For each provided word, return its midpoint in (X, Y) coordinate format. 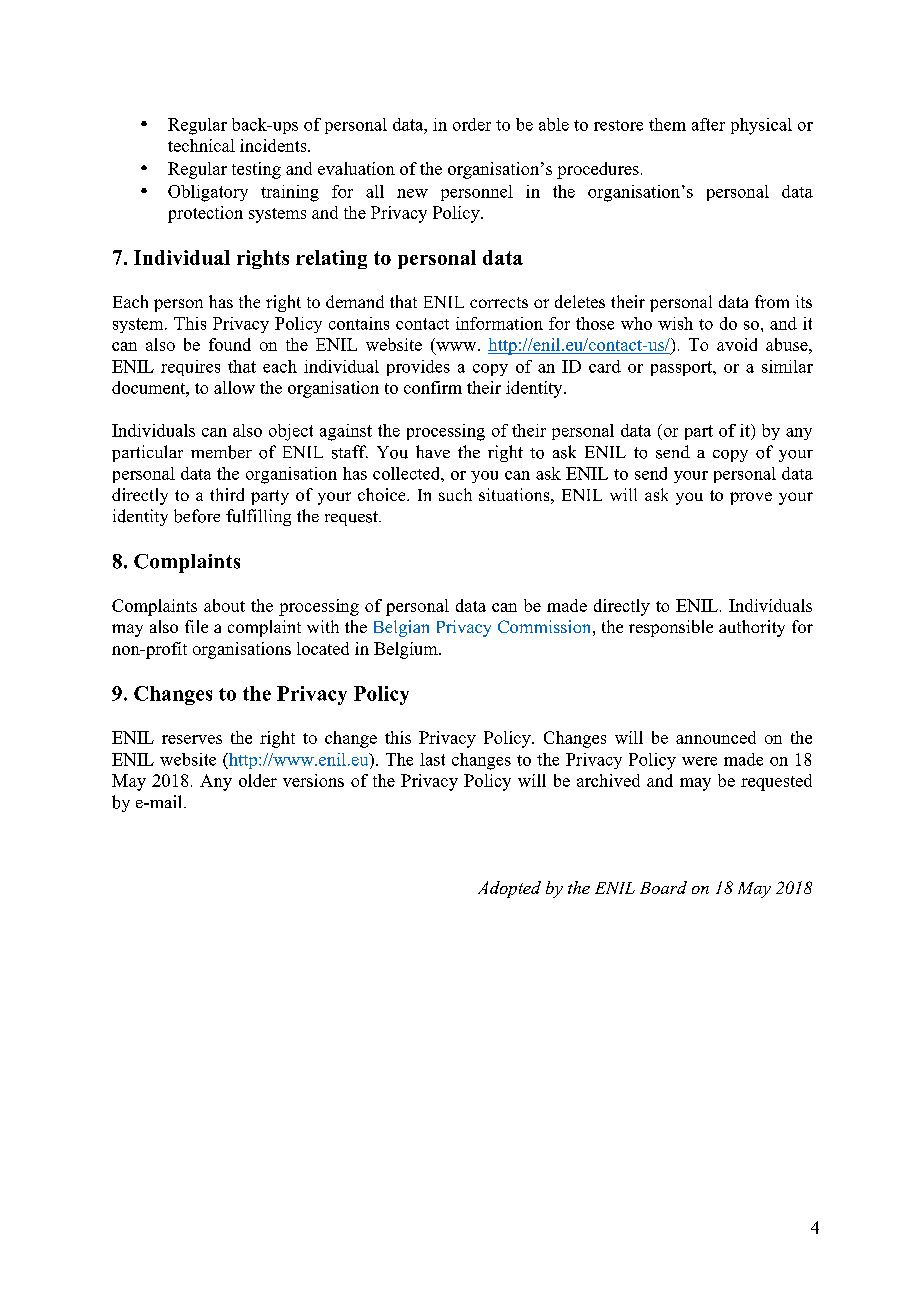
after (708, 124)
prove (751, 498)
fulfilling (258, 517)
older (258, 780)
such (455, 494)
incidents (274, 145)
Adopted (509, 889)
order (472, 124)
